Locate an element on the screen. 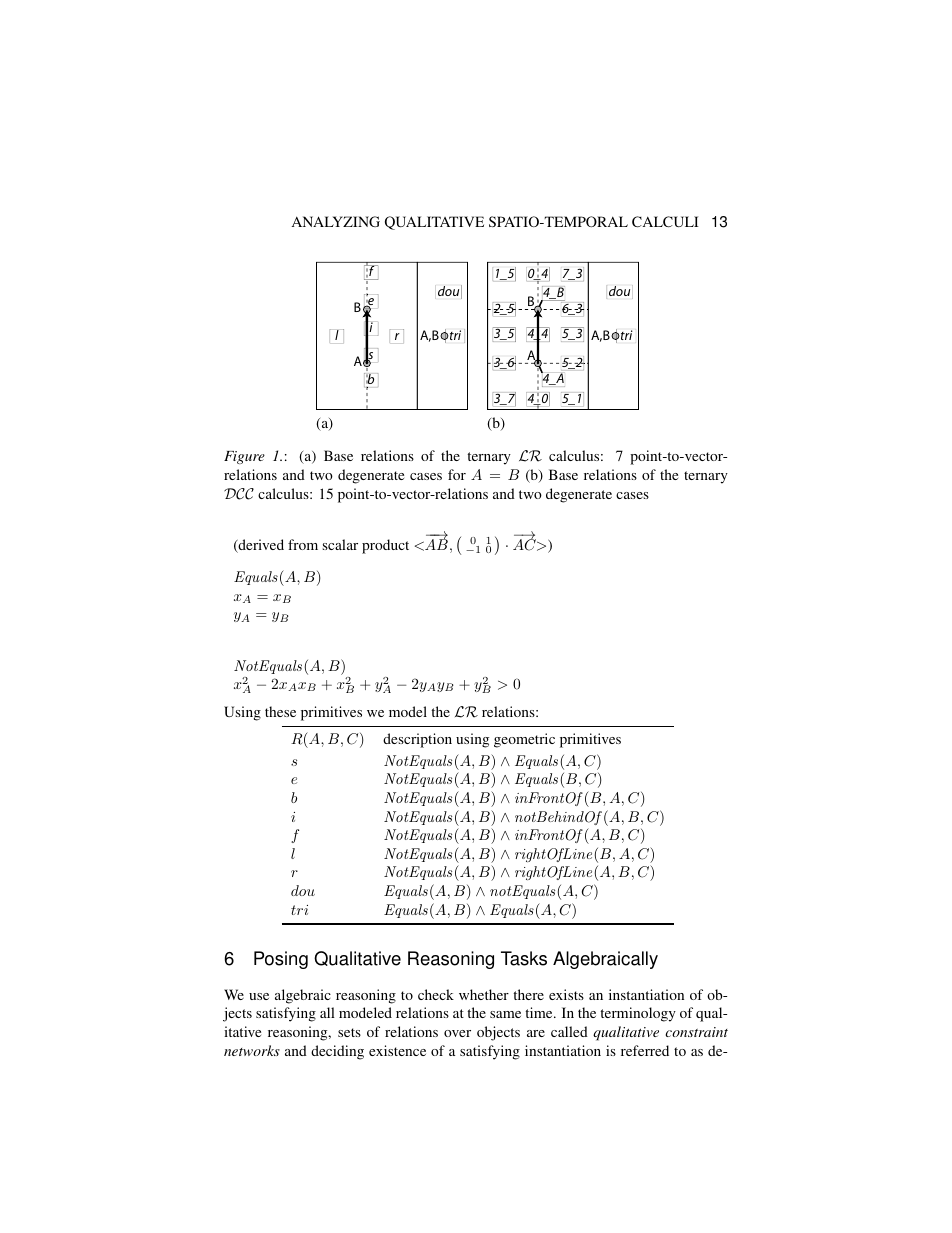 The image size is (952, 1233). ANALYZING is located at coordinates (336, 221).
